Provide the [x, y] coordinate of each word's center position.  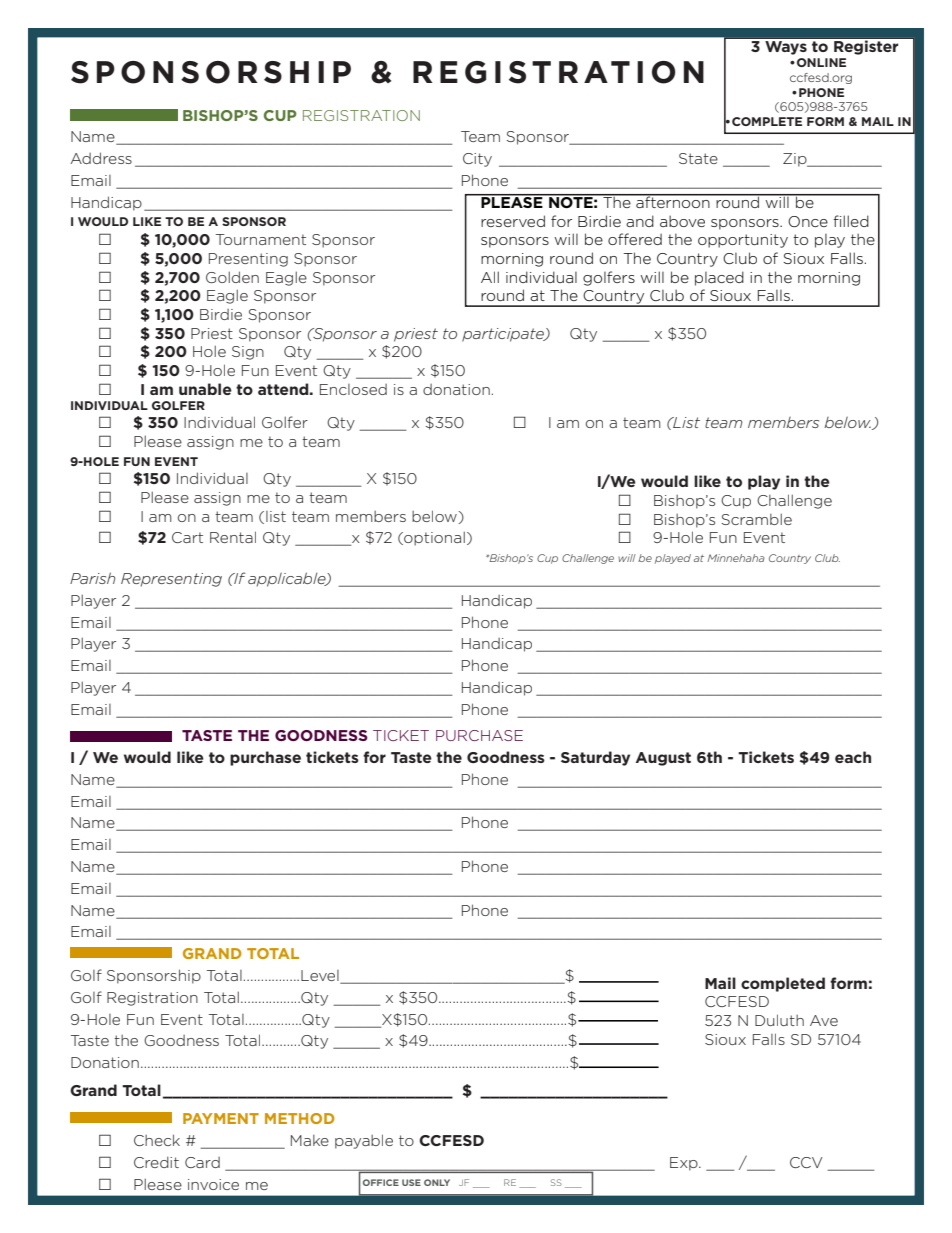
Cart [187, 537]
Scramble [756, 519]
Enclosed [353, 389]
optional [433, 538]
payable [364, 1141]
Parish [93, 578]
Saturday [595, 758]
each [853, 757]
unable [205, 389]
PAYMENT [221, 1118]
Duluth [779, 1020]
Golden [232, 277]
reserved [513, 221]
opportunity [743, 241]
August [663, 759]
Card [202, 1162]
